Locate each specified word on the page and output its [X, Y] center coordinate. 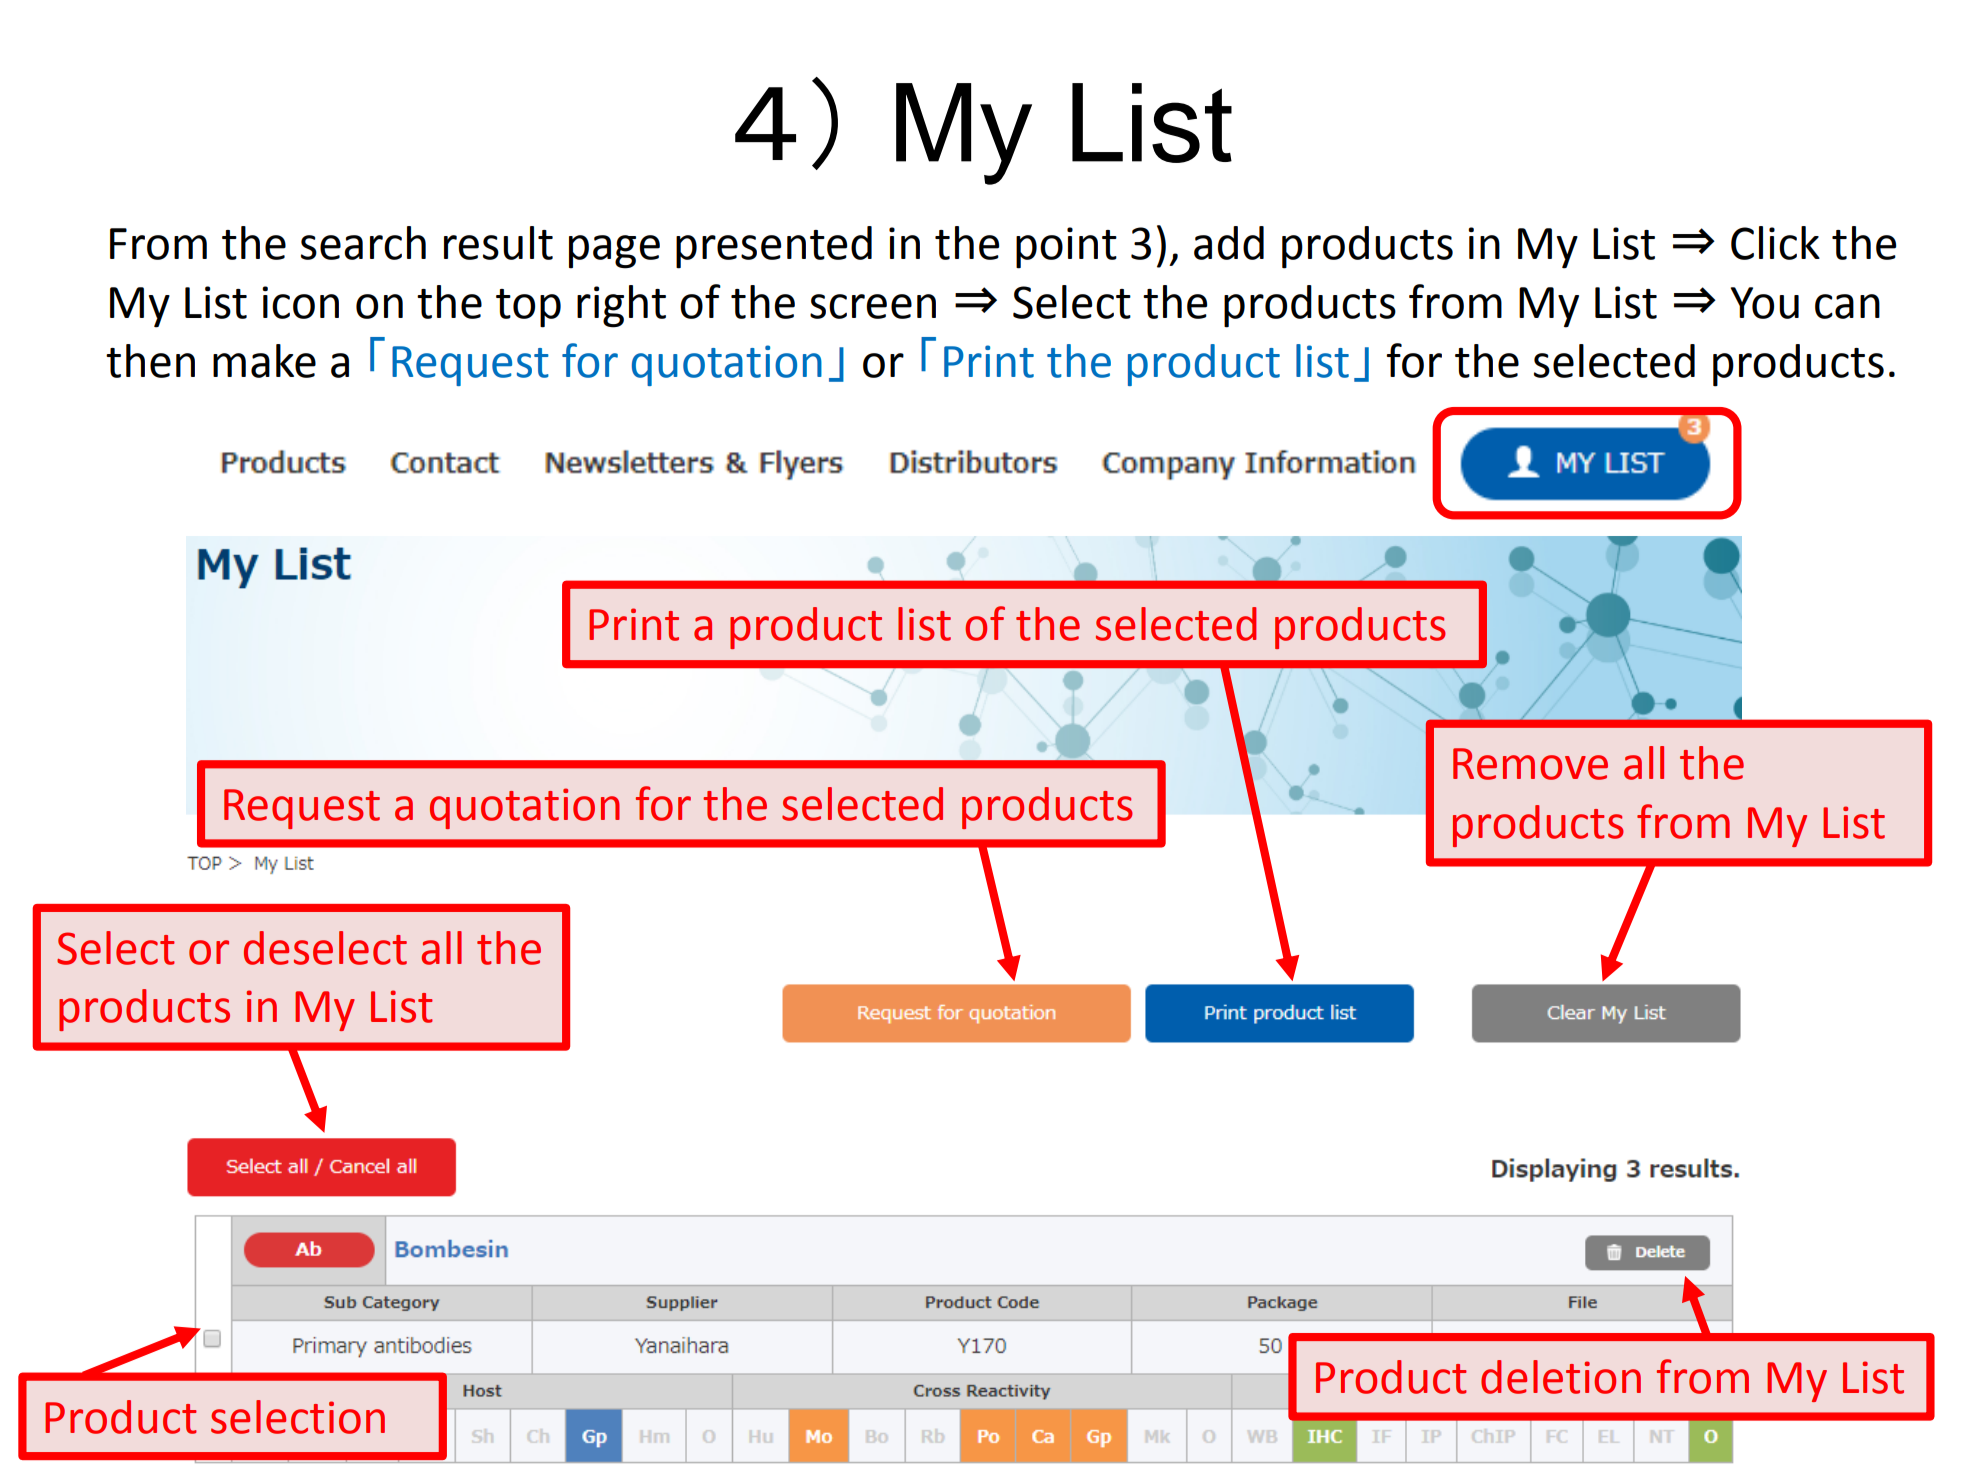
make [264, 361]
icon [300, 302]
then [150, 361]
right [621, 306]
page [614, 252]
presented [774, 247]
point [1066, 248]
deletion [1561, 1377]
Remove [1530, 764]
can [1847, 306]
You [1765, 303]
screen [873, 306]
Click [1775, 243]
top [528, 308]
